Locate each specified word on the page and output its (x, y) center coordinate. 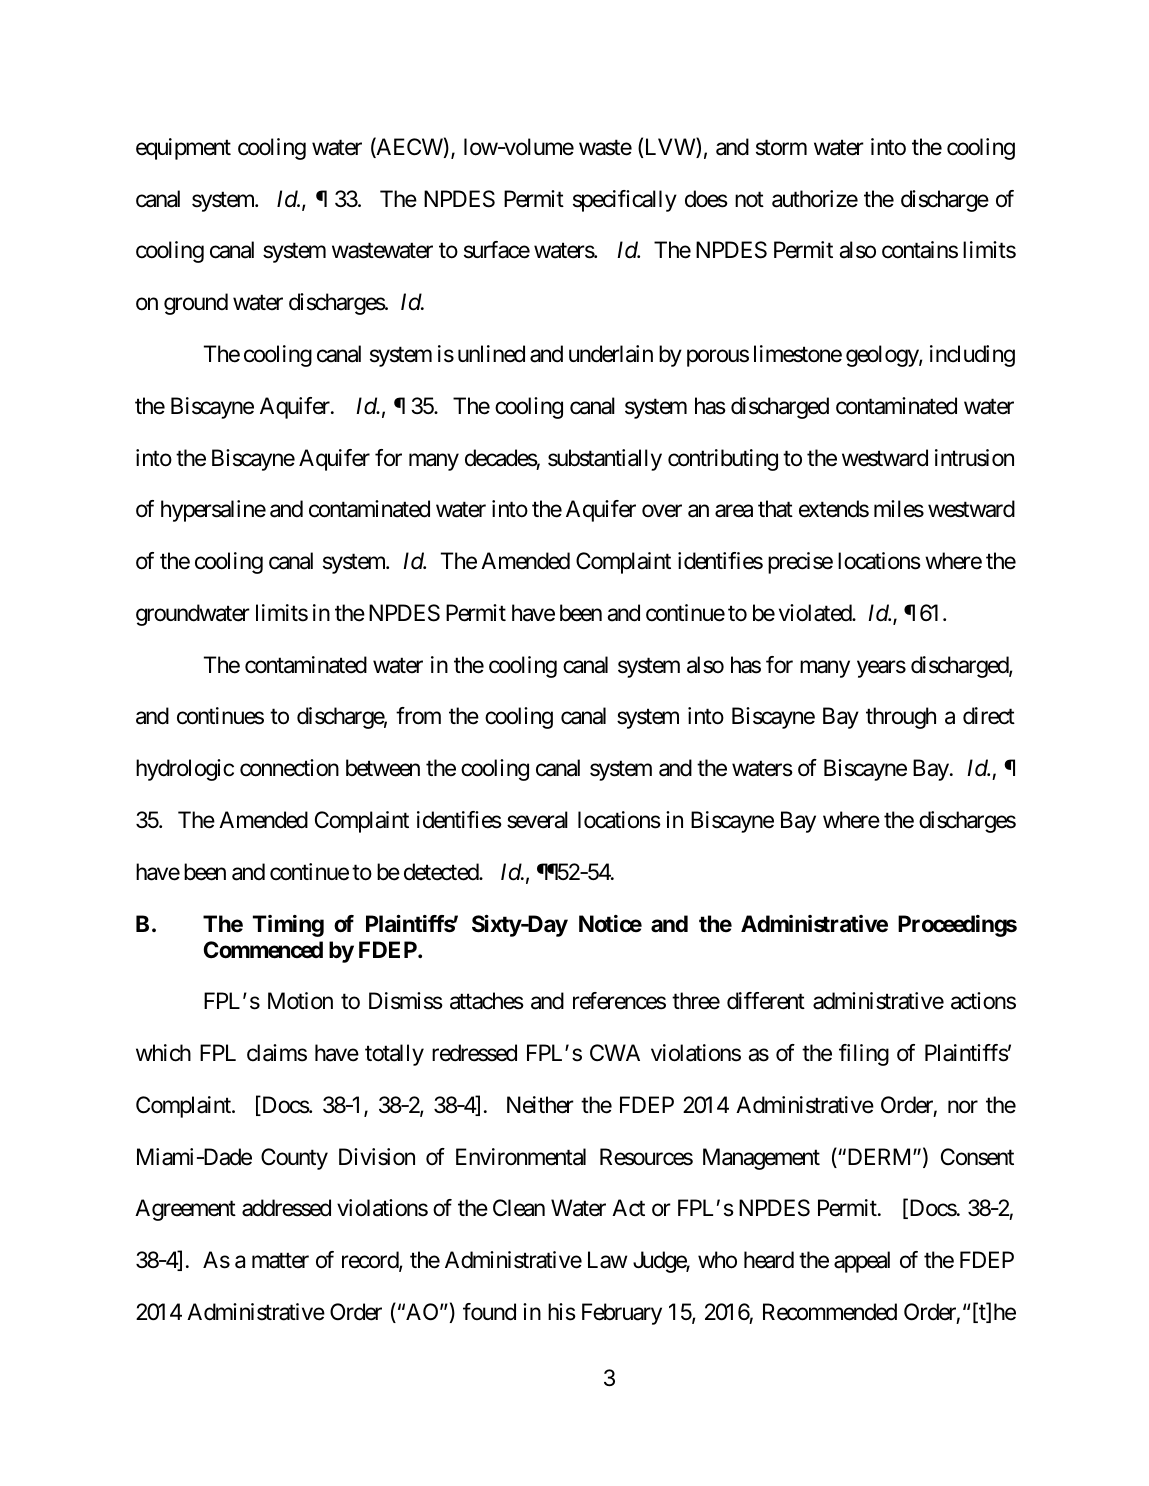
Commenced (263, 950)
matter (280, 1261)
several (537, 820)
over (662, 511)
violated (816, 613)
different (766, 1001)
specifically (625, 201)
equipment (183, 149)
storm (781, 148)
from (418, 716)
